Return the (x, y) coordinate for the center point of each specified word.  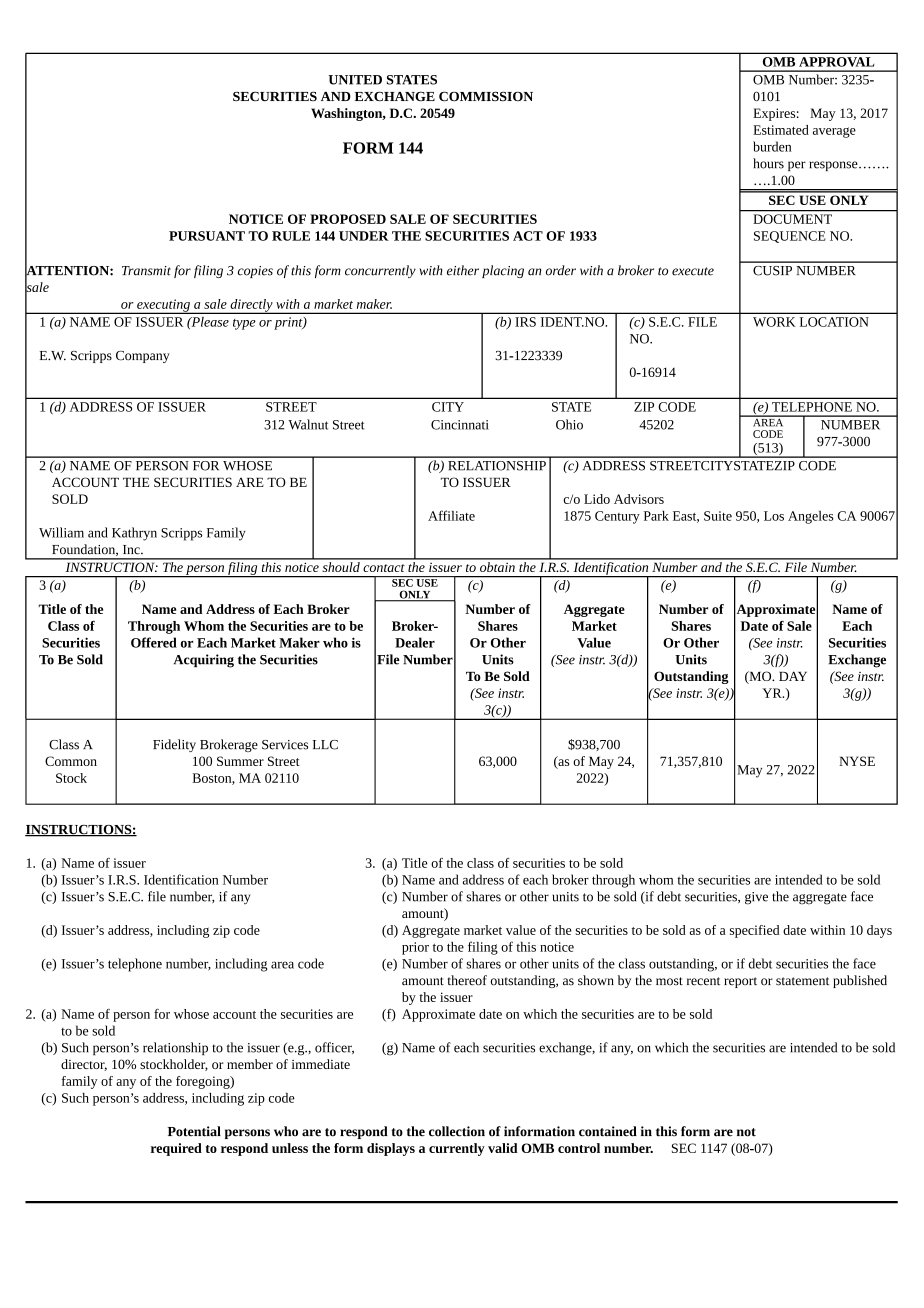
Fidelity (174, 745)
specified (754, 931)
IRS (525, 322)
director (84, 1065)
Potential (194, 1131)
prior (415, 948)
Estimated (781, 130)
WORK (774, 322)
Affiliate (451, 515)
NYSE (857, 761)
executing (163, 306)
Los (774, 516)
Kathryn (134, 534)
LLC (325, 745)
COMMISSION (486, 96)
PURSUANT (207, 236)
